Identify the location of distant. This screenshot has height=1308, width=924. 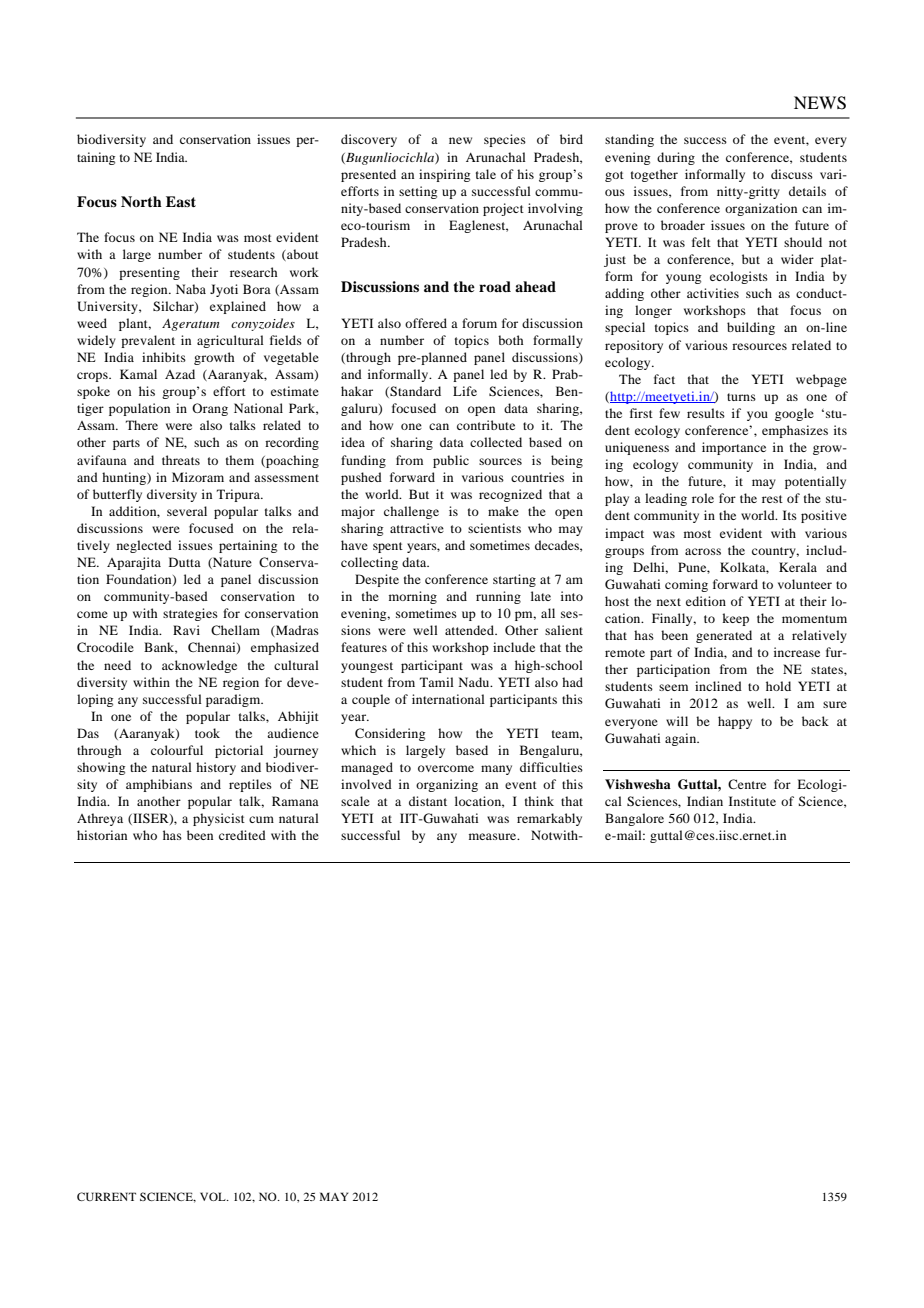
(428, 801).
